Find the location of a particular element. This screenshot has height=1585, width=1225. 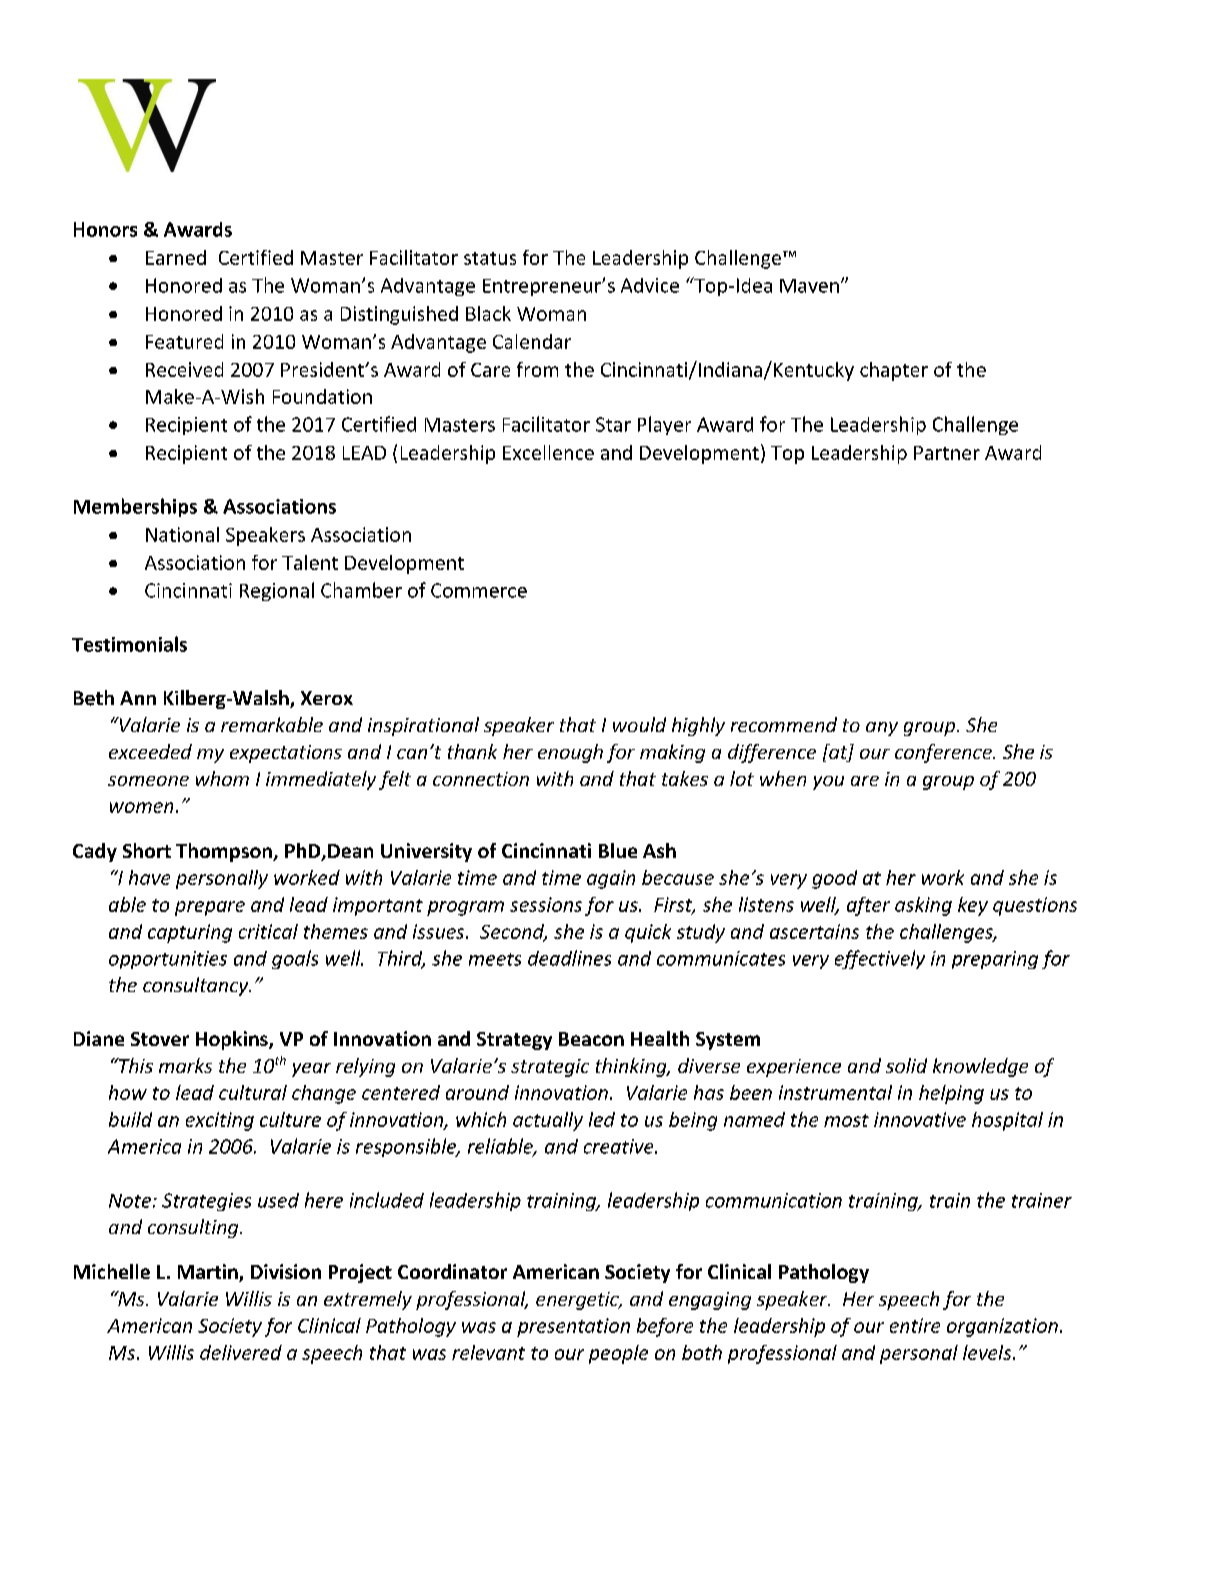

status is located at coordinates (490, 258).
